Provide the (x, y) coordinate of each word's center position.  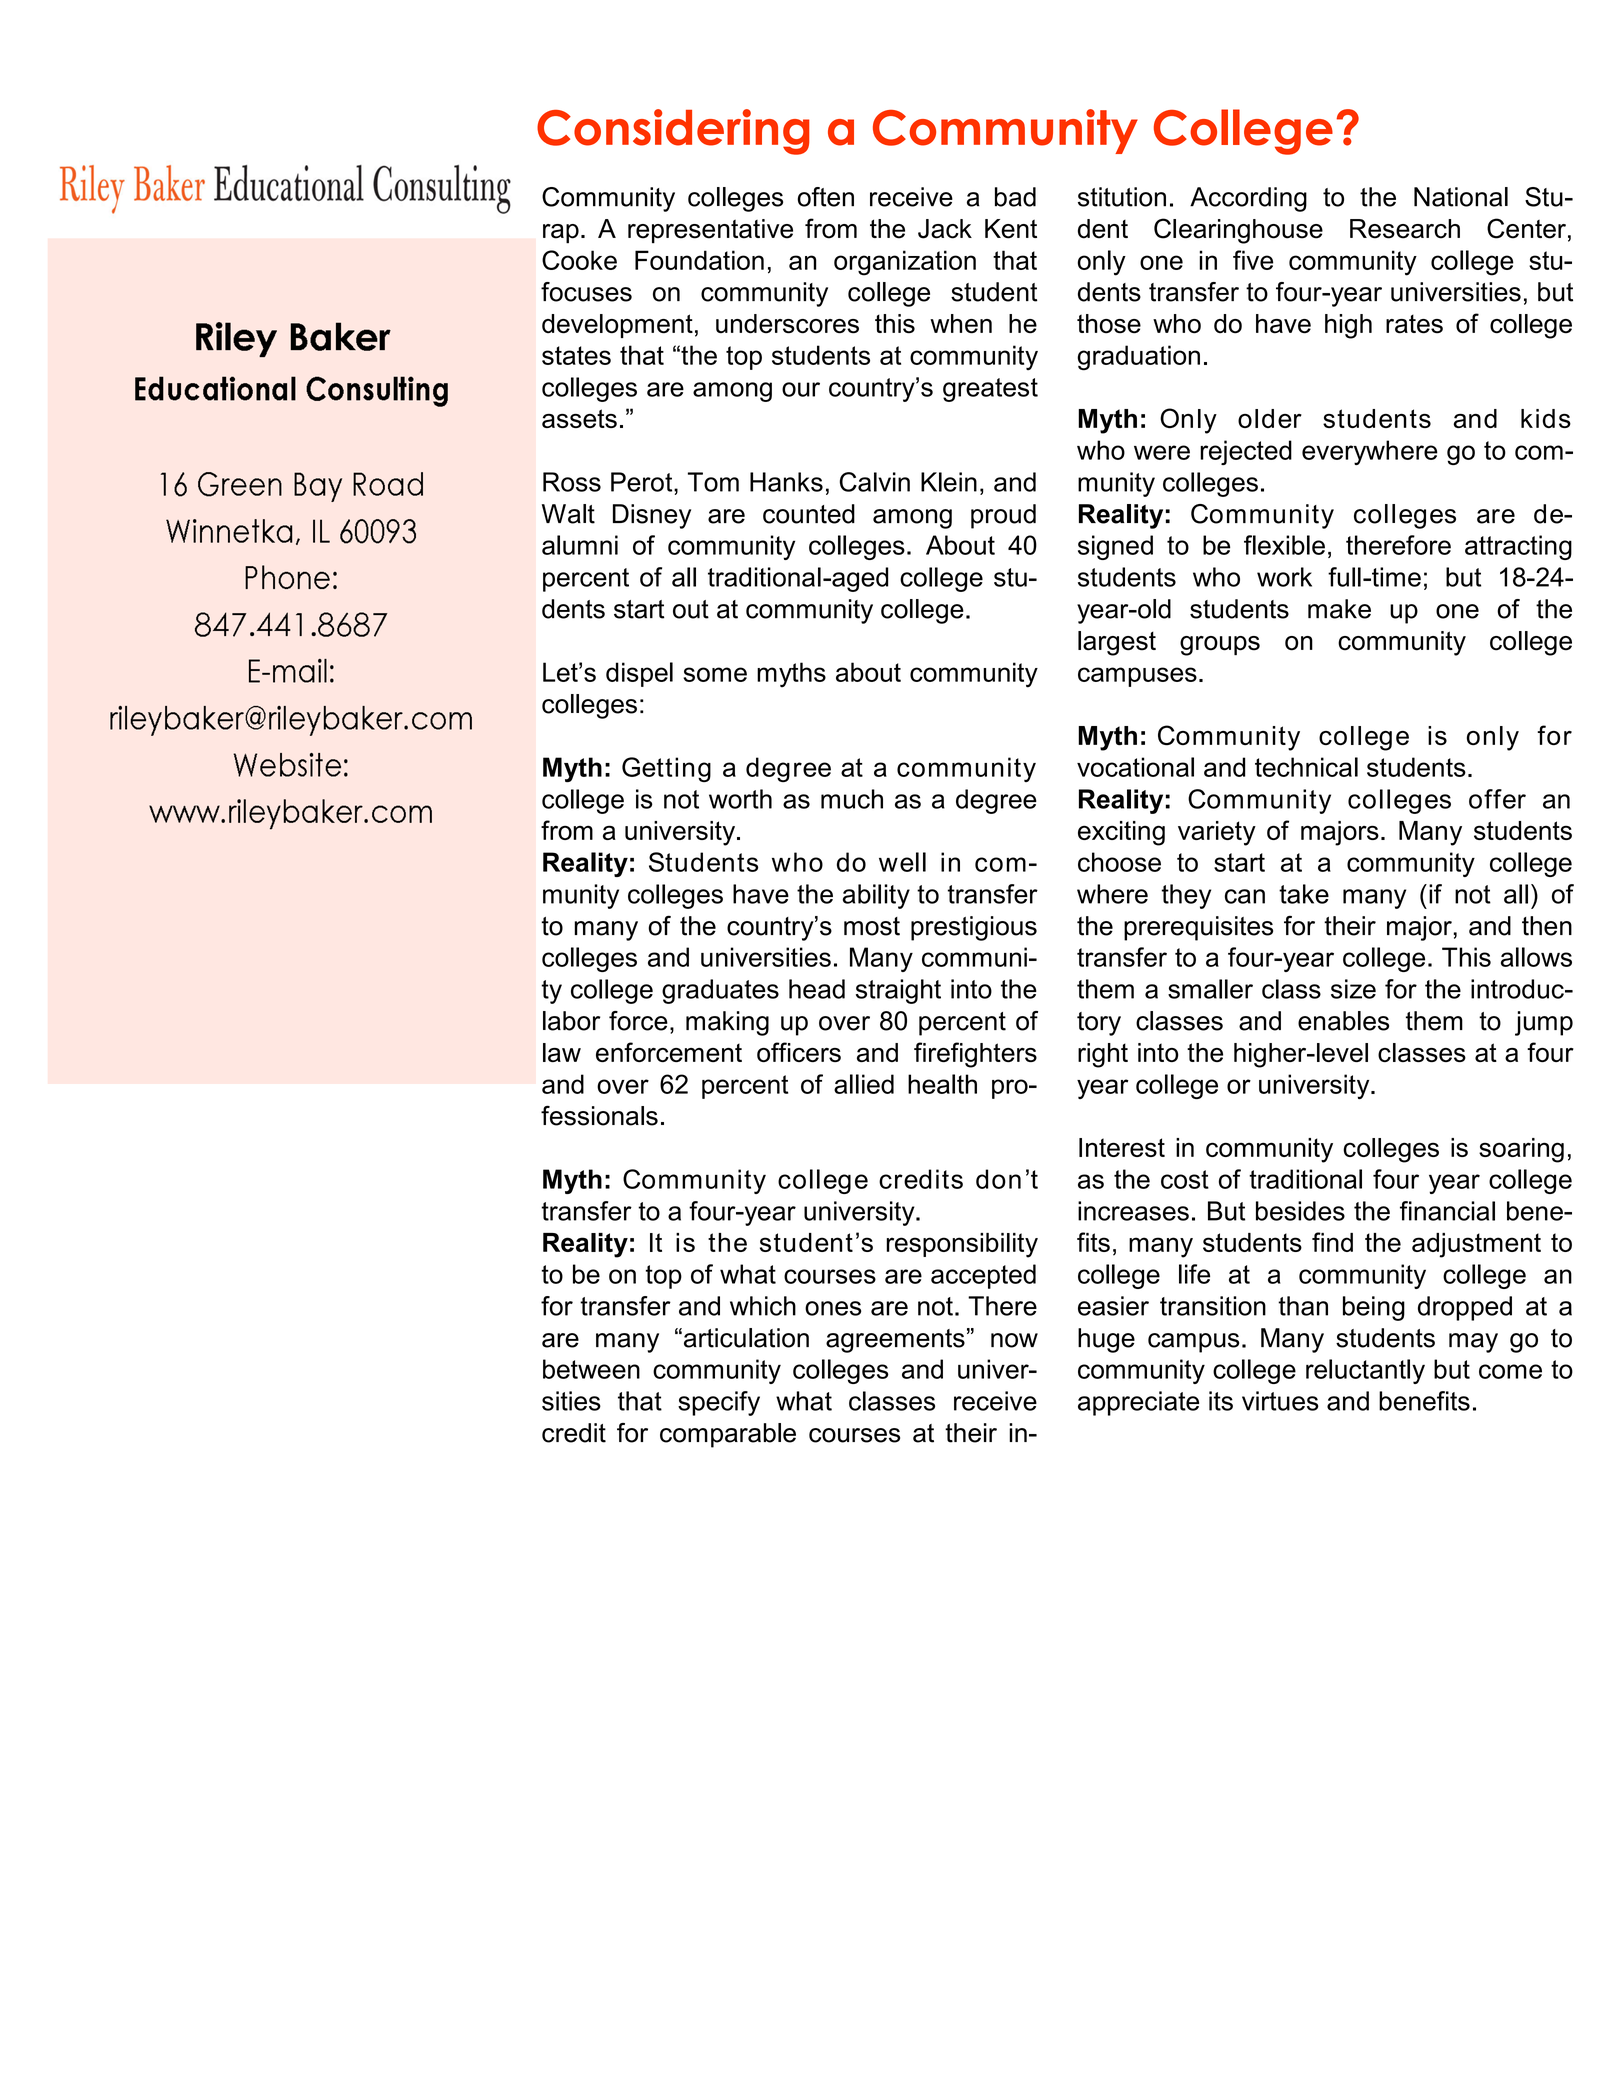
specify (719, 1403)
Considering (673, 132)
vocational (1135, 767)
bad (1015, 197)
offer (1497, 799)
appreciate (1138, 1403)
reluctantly (1365, 1371)
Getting (666, 769)
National (1461, 197)
